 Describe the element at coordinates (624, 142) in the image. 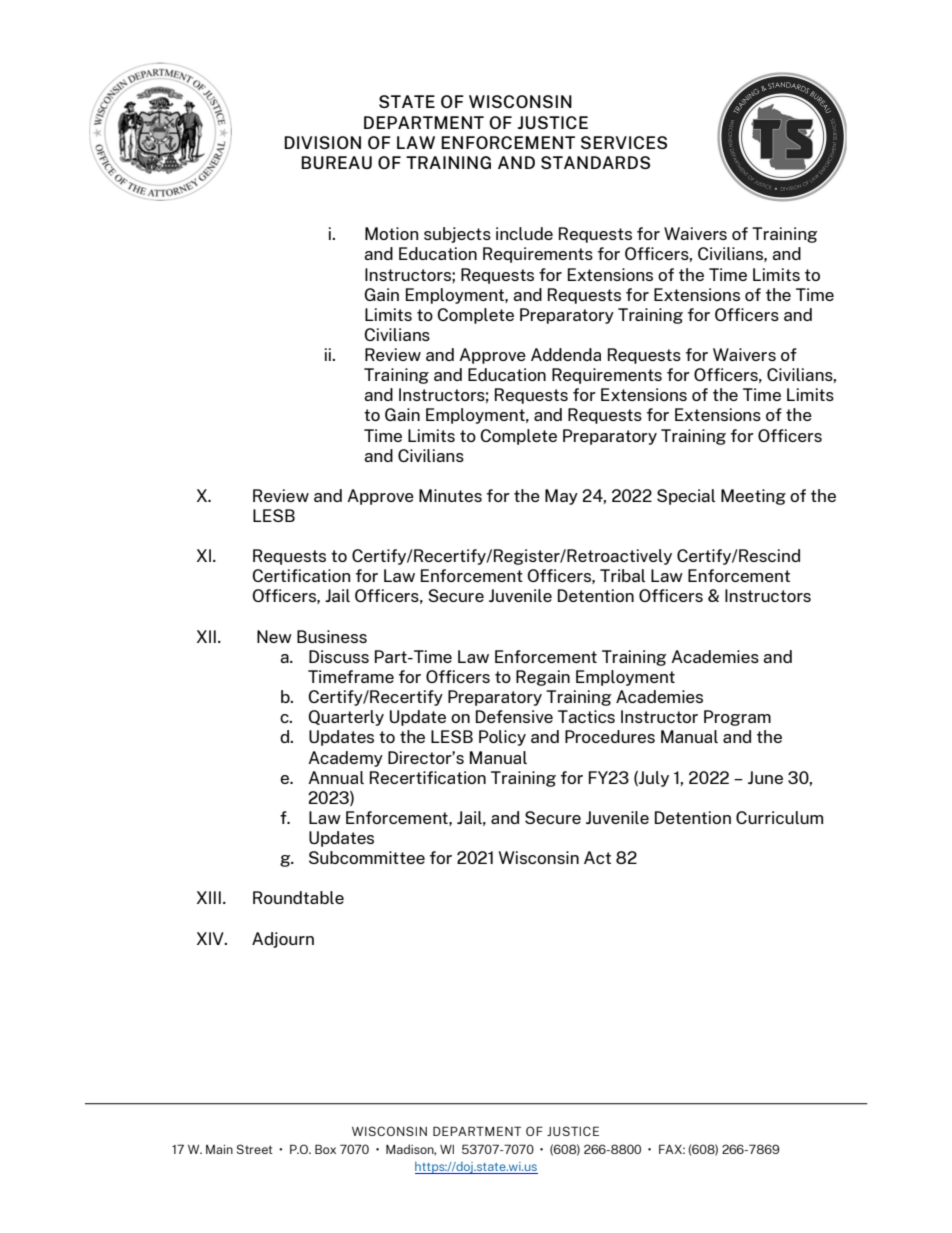

I see `SERVICES` at that location.
